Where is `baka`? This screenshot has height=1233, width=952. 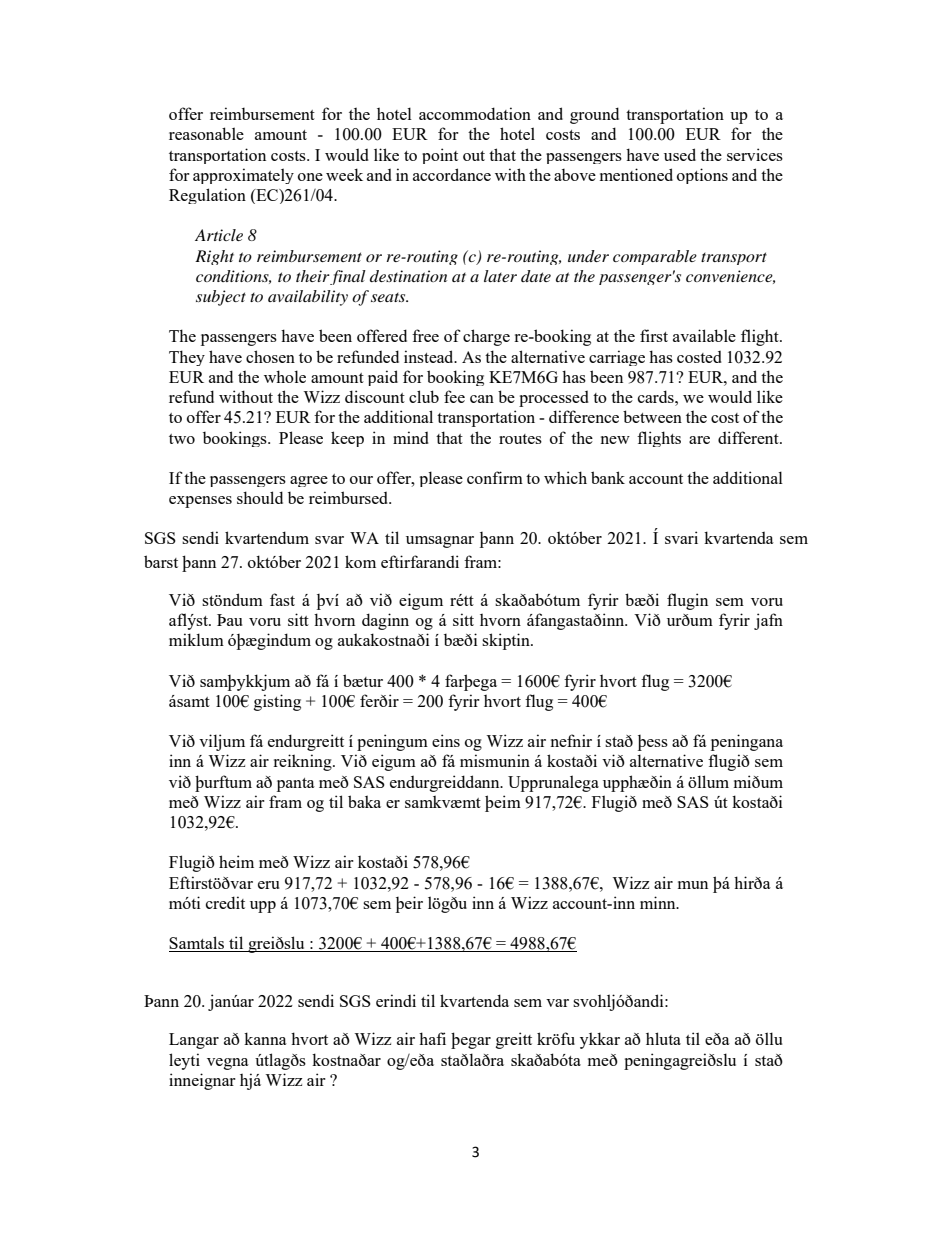
baka is located at coordinates (364, 801).
